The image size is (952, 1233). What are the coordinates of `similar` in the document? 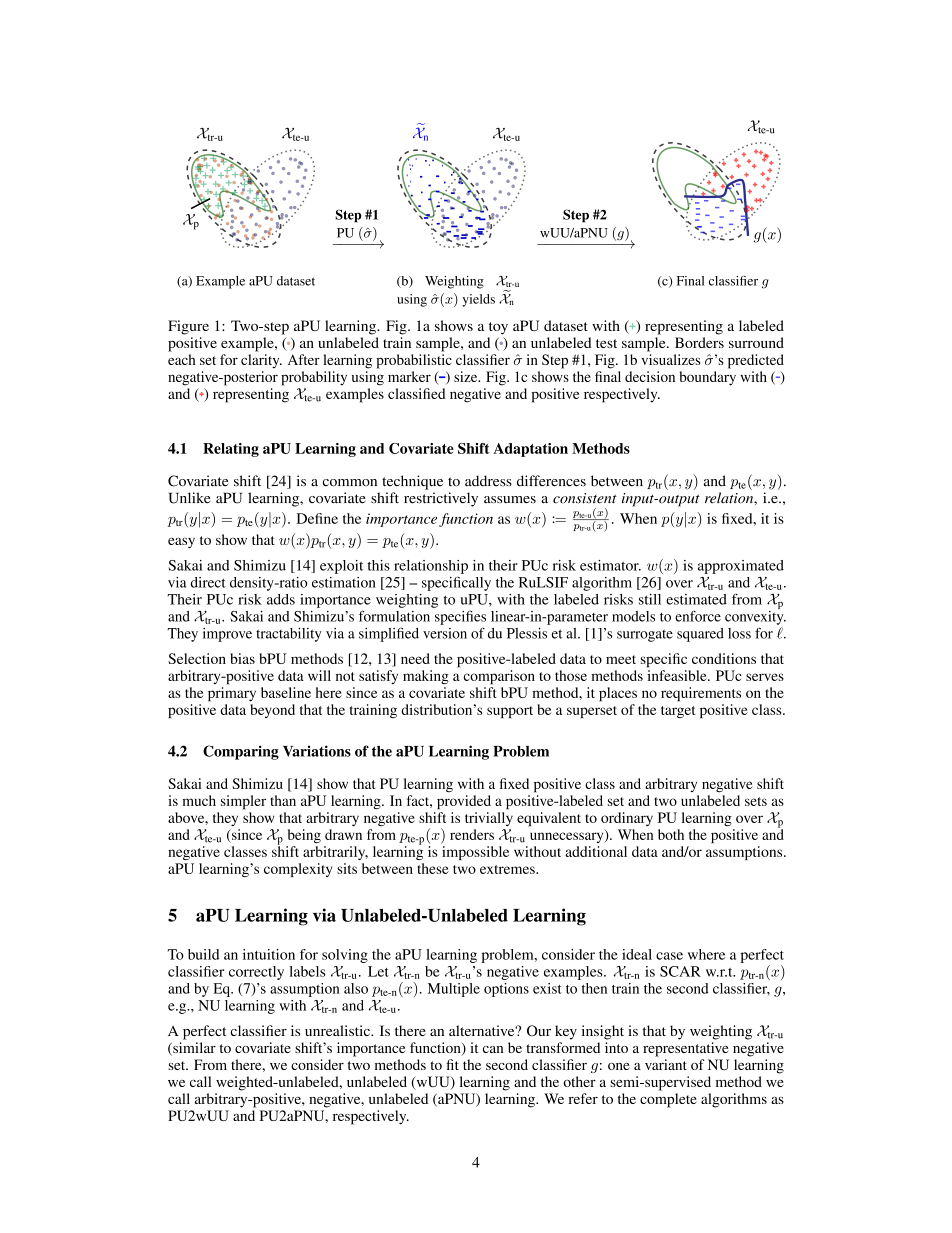 It's located at (193, 1049).
